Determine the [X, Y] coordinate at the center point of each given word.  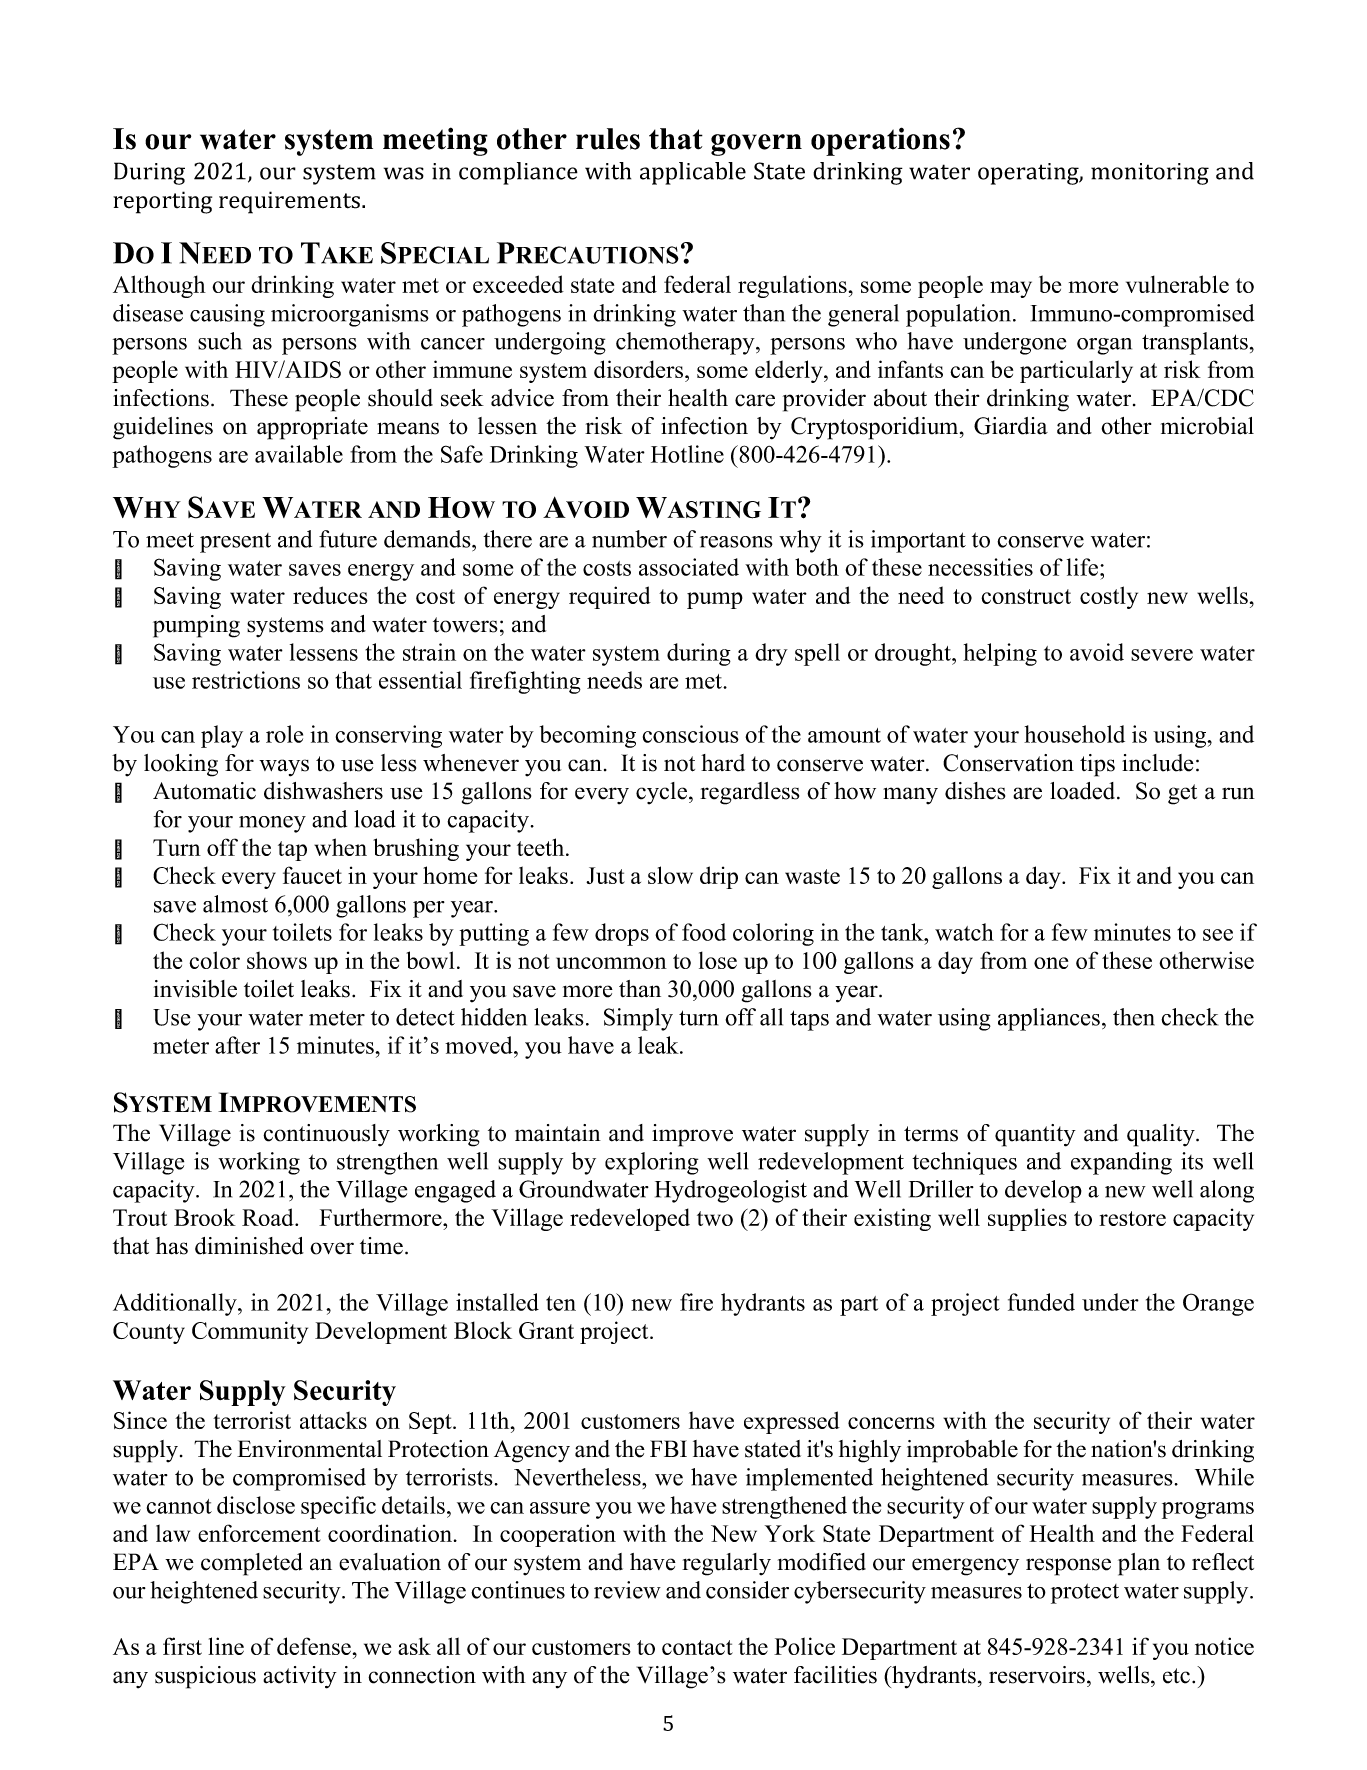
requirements [289, 202]
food [704, 932]
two [715, 1218]
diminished [249, 1246]
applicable [693, 173]
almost [235, 904]
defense [314, 1646]
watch [964, 932]
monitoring [1150, 174]
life [1084, 567]
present [235, 543]
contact [697, 1647]
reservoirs [1037, 1675]
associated [689, 567]
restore [1132, 1218]
